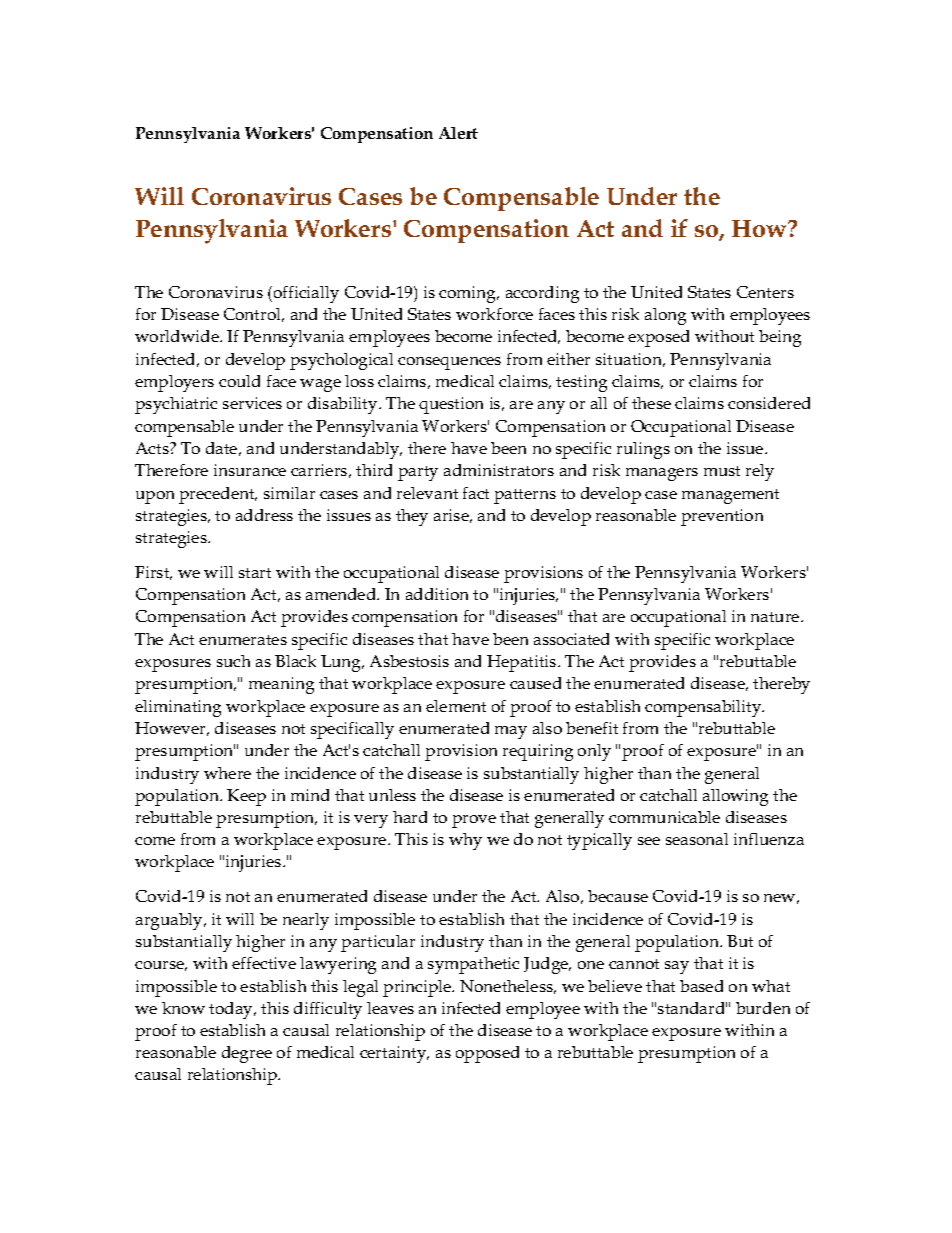 This screenshot has width=952, height=1233. What do you see at coordinates (232, 1010) in the screenshot?
I see `today` at bounding box center [232, 1010].
